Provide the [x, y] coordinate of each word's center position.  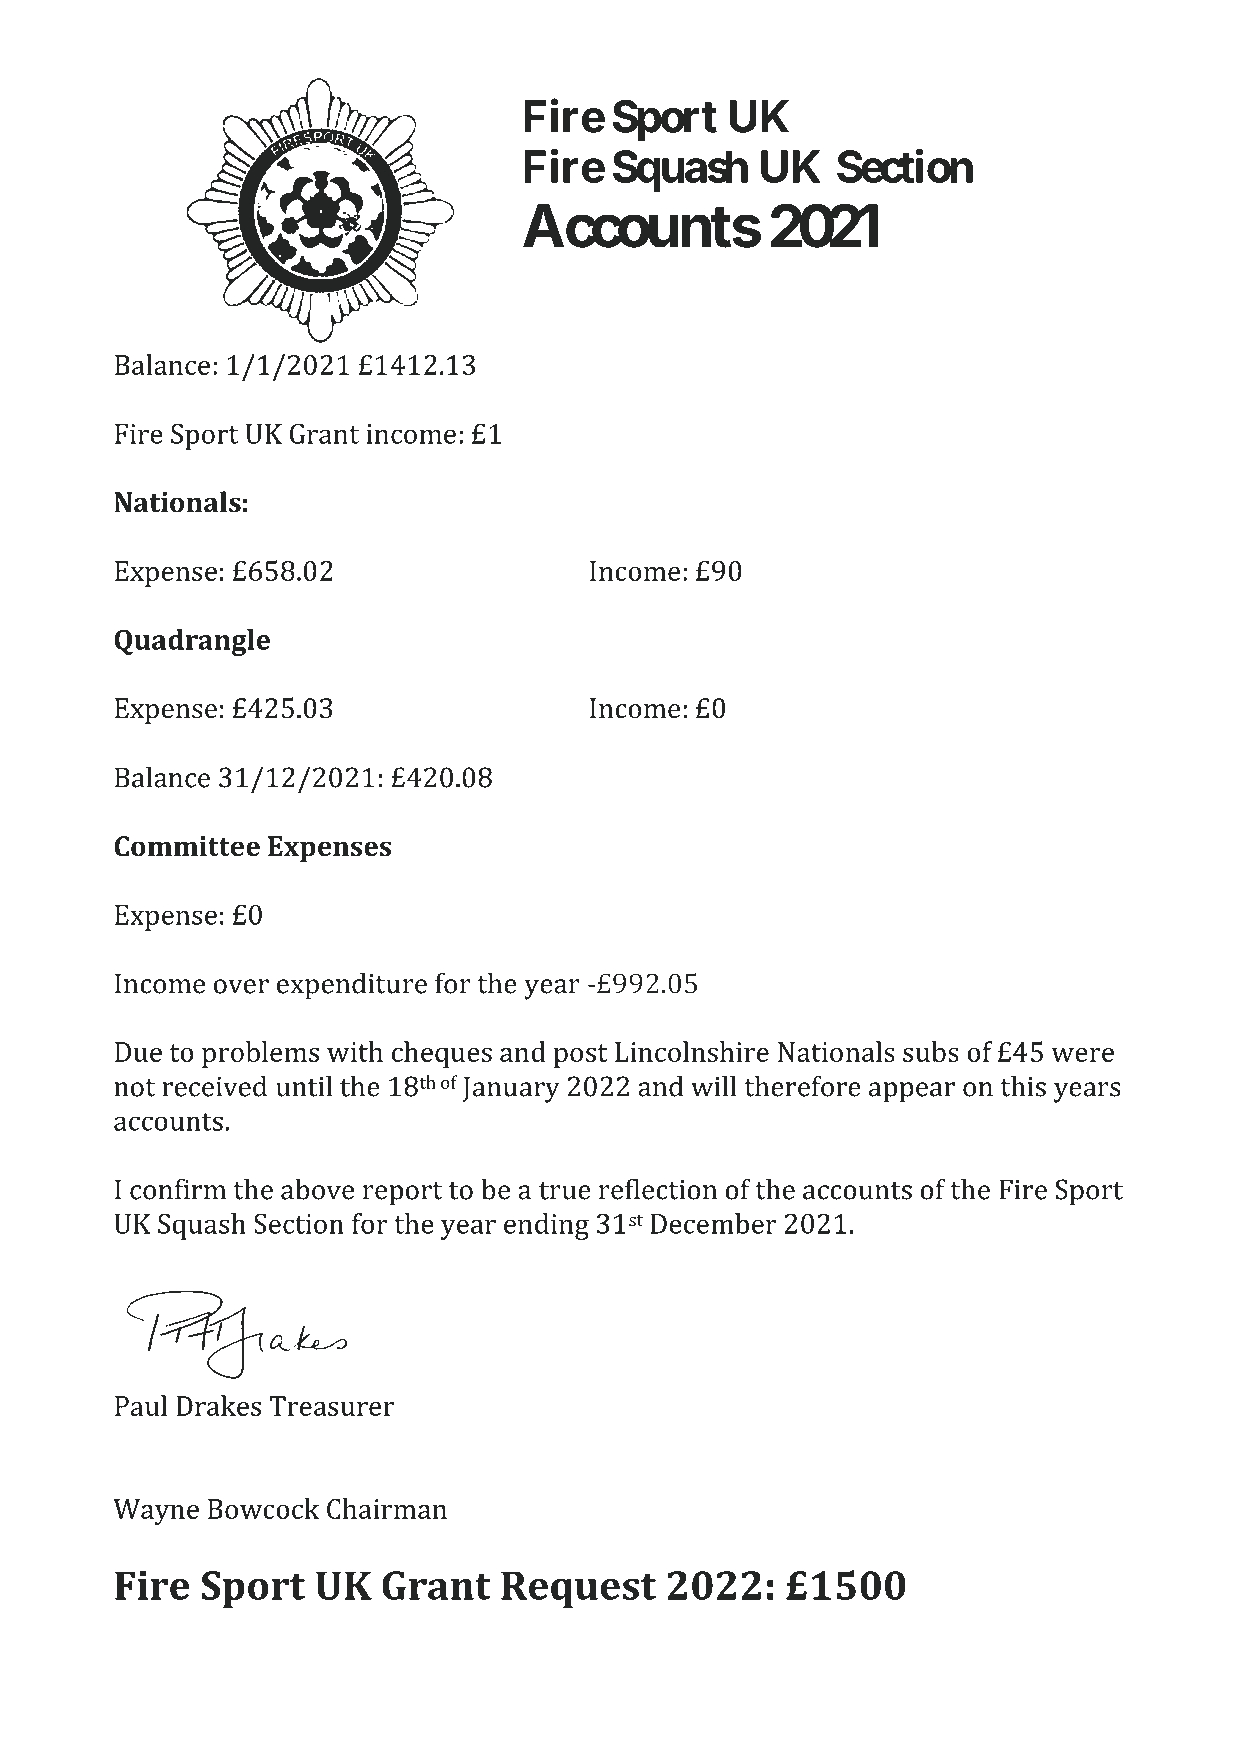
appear [912, 1092]
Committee [187, 846]
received [214, 1086]
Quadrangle [192, 642]
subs [931, 1051]
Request [578, 1590]
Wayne [156, 1512]
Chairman [387, 1508]
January [511, 1089]
